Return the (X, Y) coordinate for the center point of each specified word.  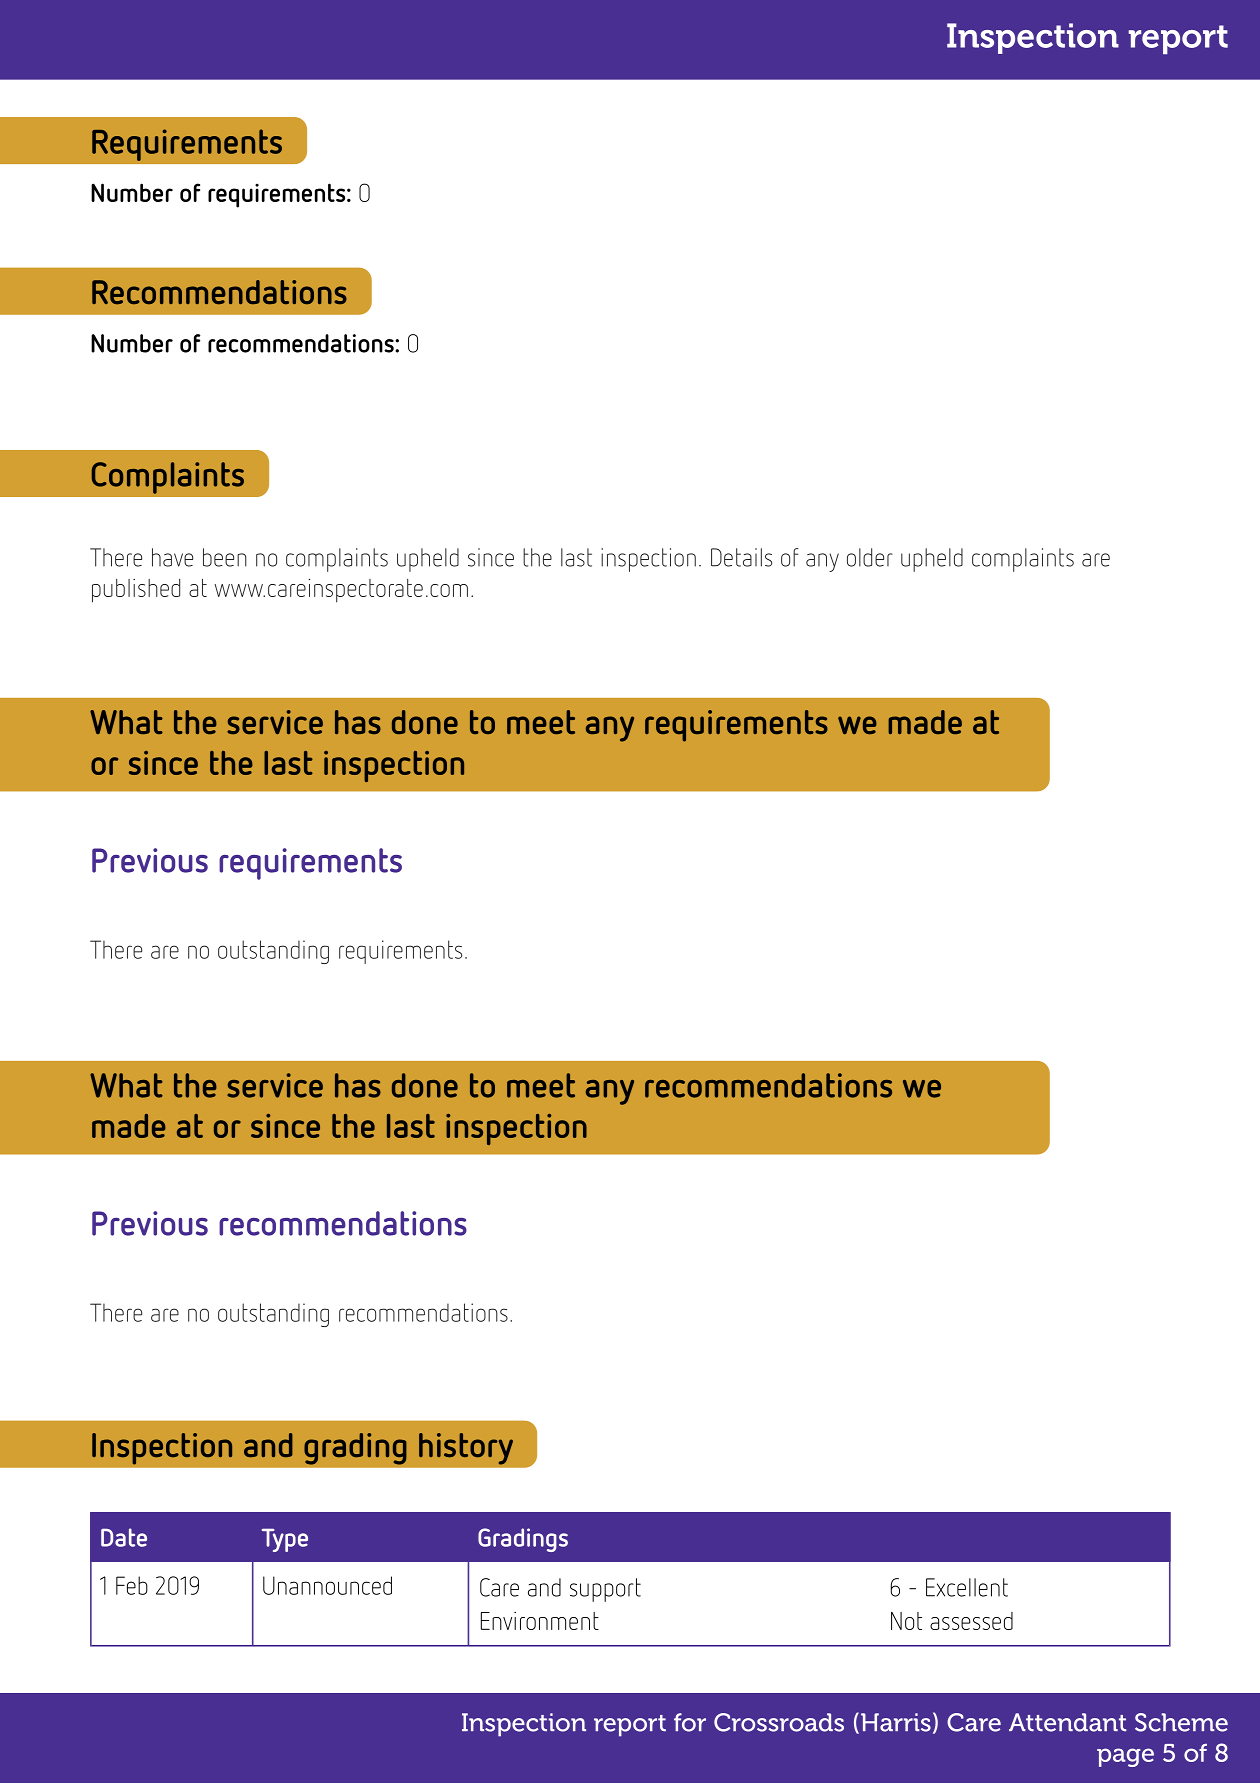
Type (285, 1540)
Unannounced (327, 1585)
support (605, 1590)
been (225, 557)
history (466, 1449)
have (172, 557)
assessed (971, 1621)
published (136, 591)
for (690, 1722)
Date (124, 1537)
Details (741, 557)
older (870, 557)
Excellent (967, 1587)
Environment (540, 1621)
